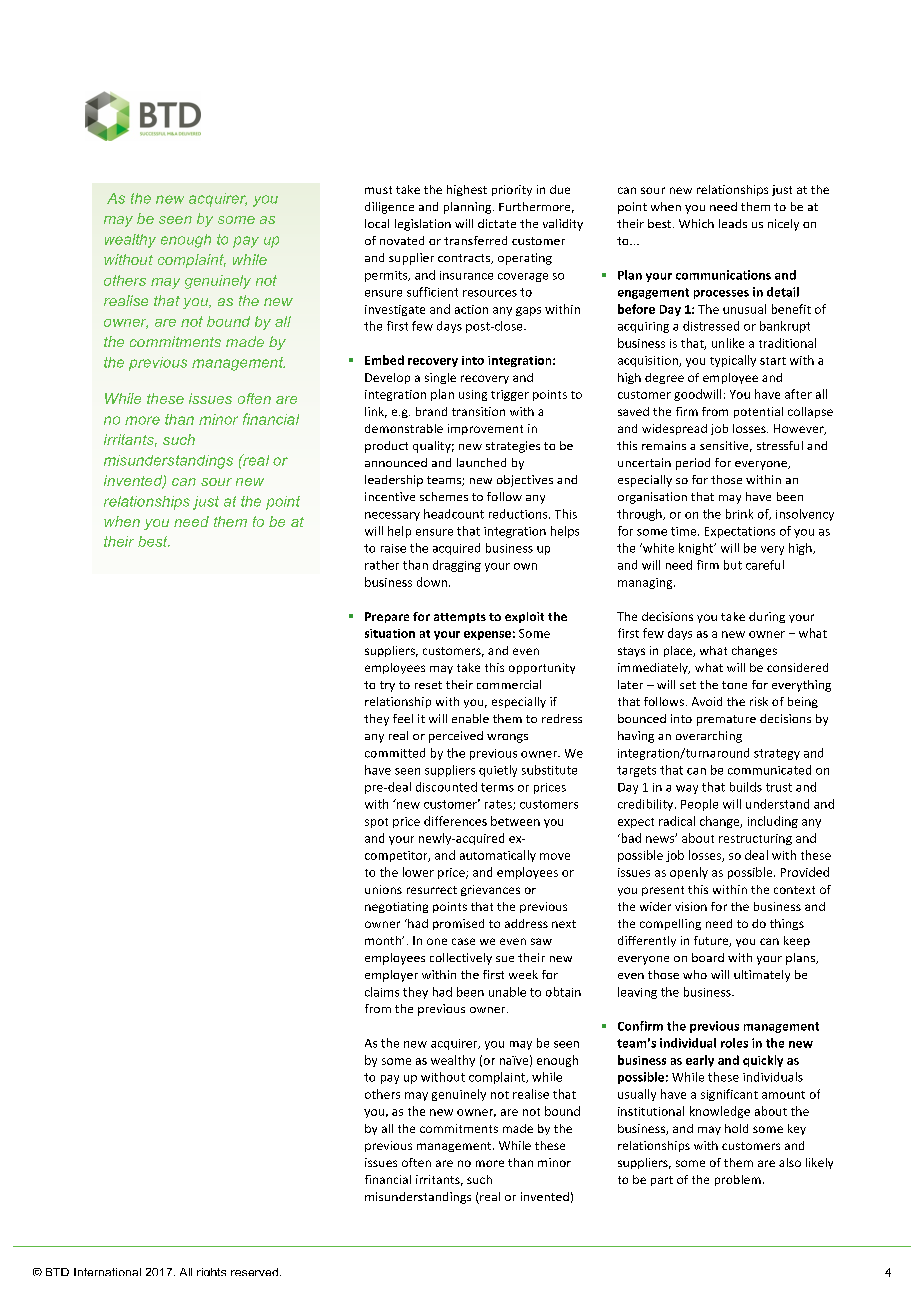 This screenshot has height=1308, width=924. Describe the element at coordinates (457, 566) in the screenshot. I see `dragging` at that location.
